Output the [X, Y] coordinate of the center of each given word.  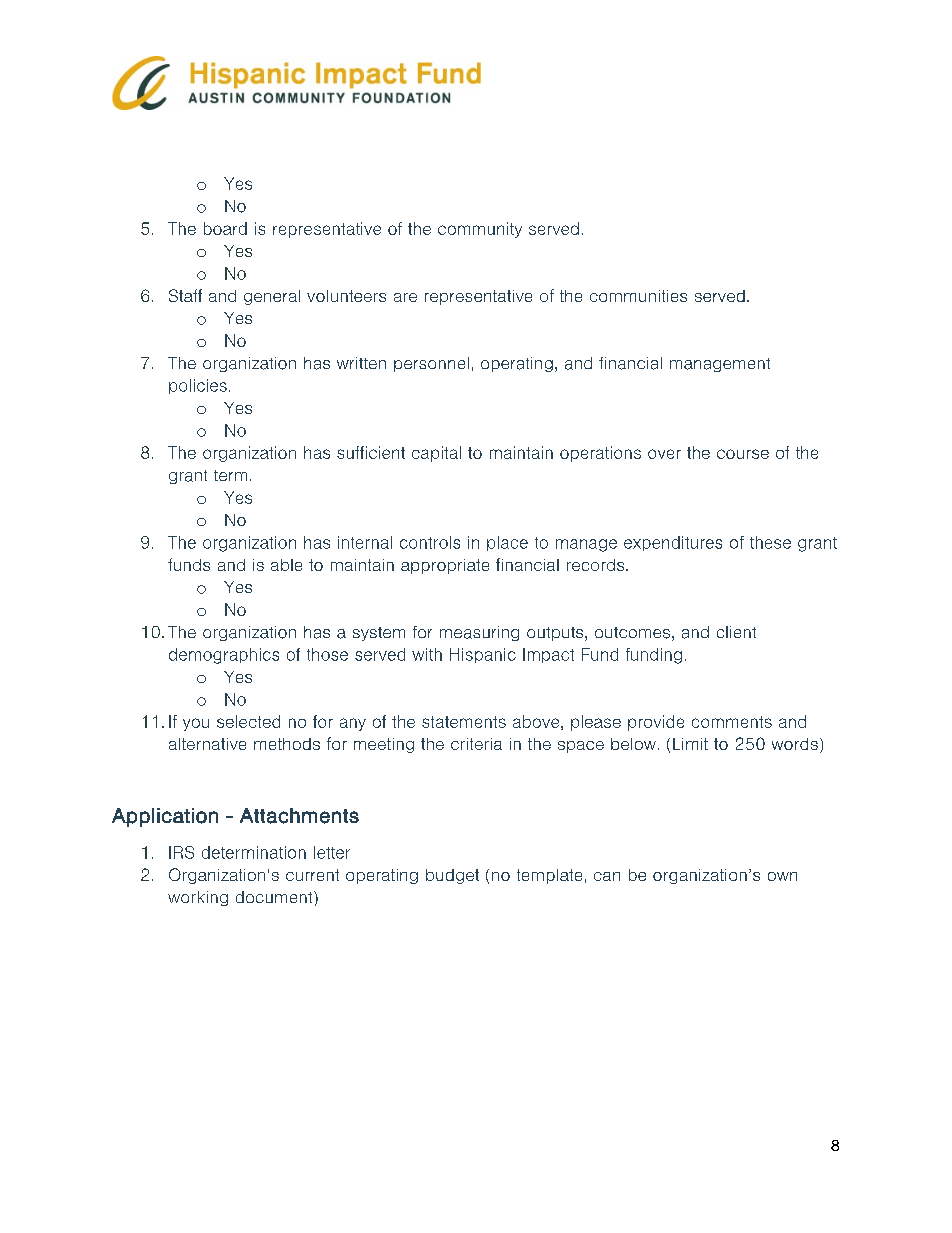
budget [452, 876]
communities [638, 296]
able [286, 565]
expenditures [673, 543]
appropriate [445, 566]
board [225, 228]
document [275, 897]
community [480, 230]
